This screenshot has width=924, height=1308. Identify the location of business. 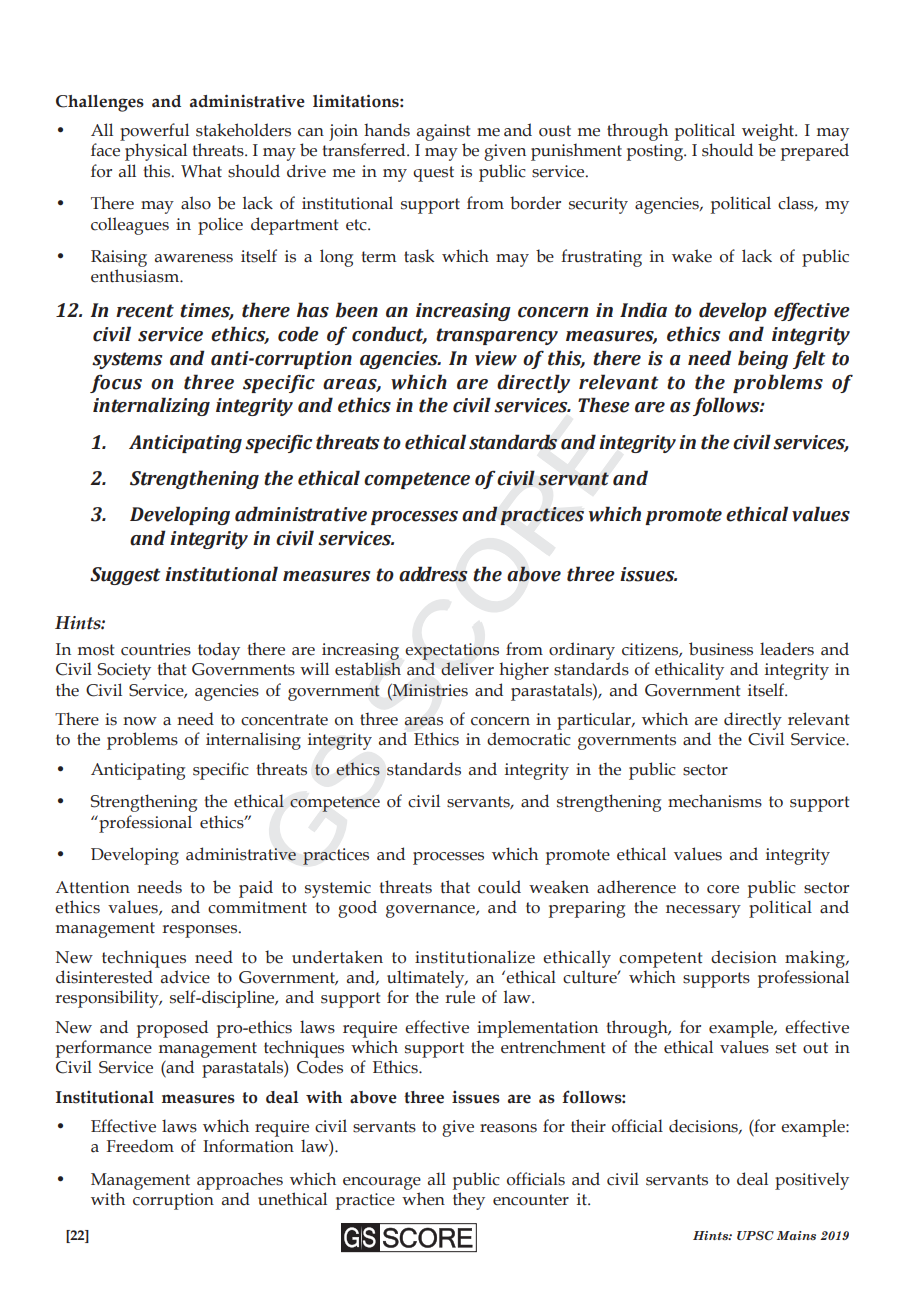
(721, 649).
